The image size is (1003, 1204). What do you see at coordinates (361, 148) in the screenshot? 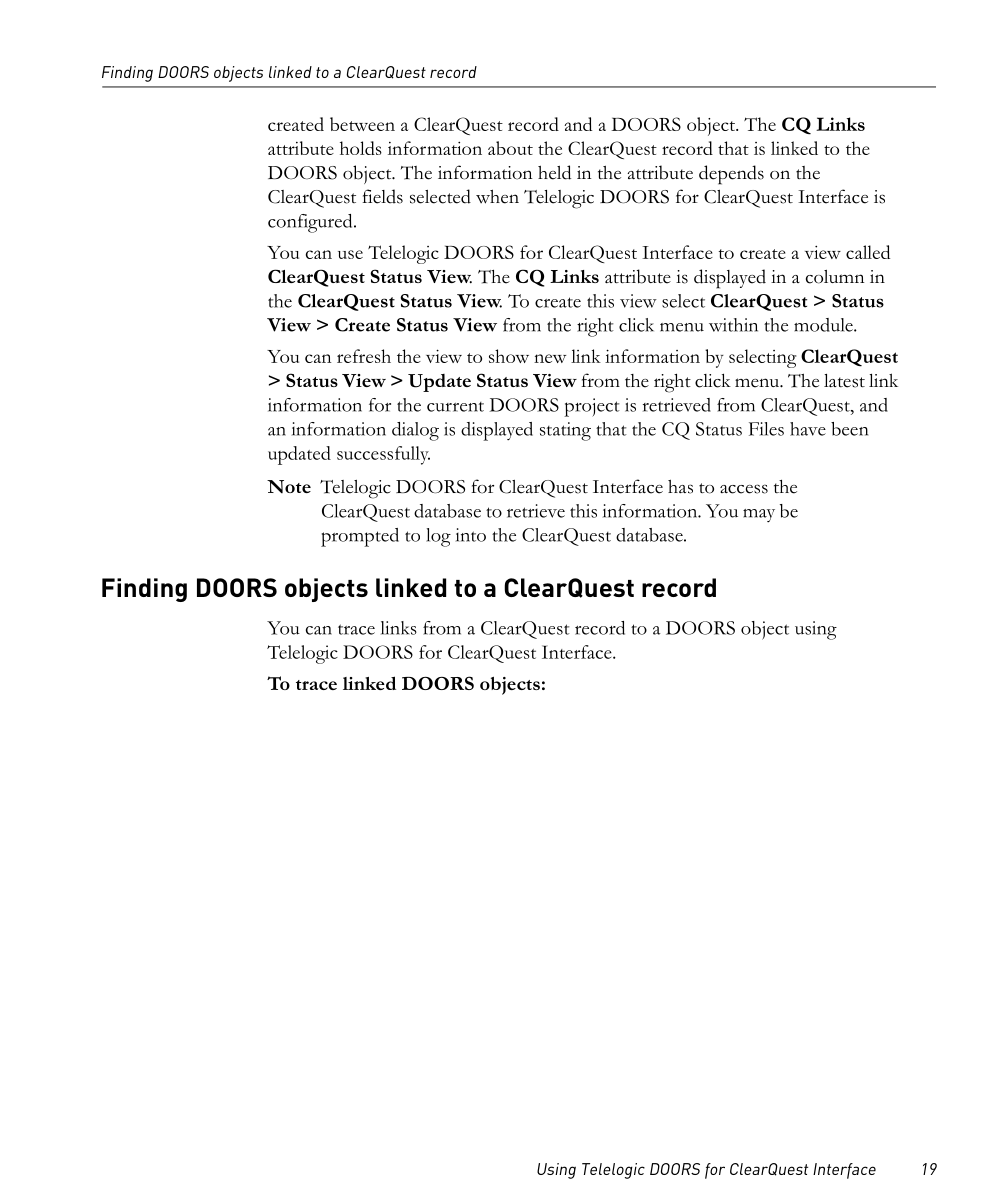
I see `holds` at bounding box center [361, 148].
